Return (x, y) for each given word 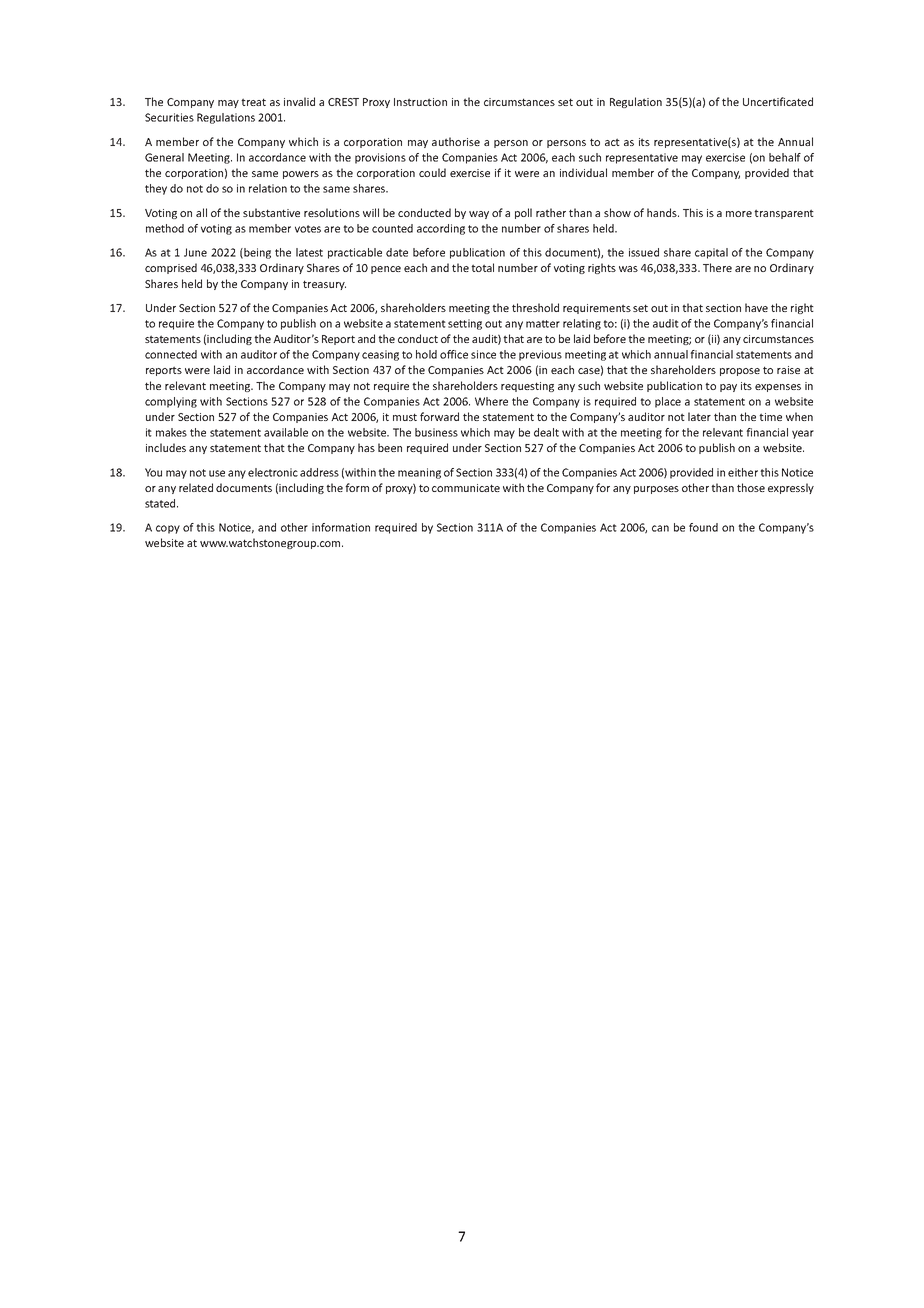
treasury (324, 285)
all (201, 212)
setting (465, 324)
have (756, 307)
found (703, 527)
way (479, 215)
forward (439, 416)
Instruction (420, 102)
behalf (785, 157)
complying (171, 402)
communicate (466, 488)
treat (253, 102)
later (699, 416)
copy (168, 529)
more (739, 214)
